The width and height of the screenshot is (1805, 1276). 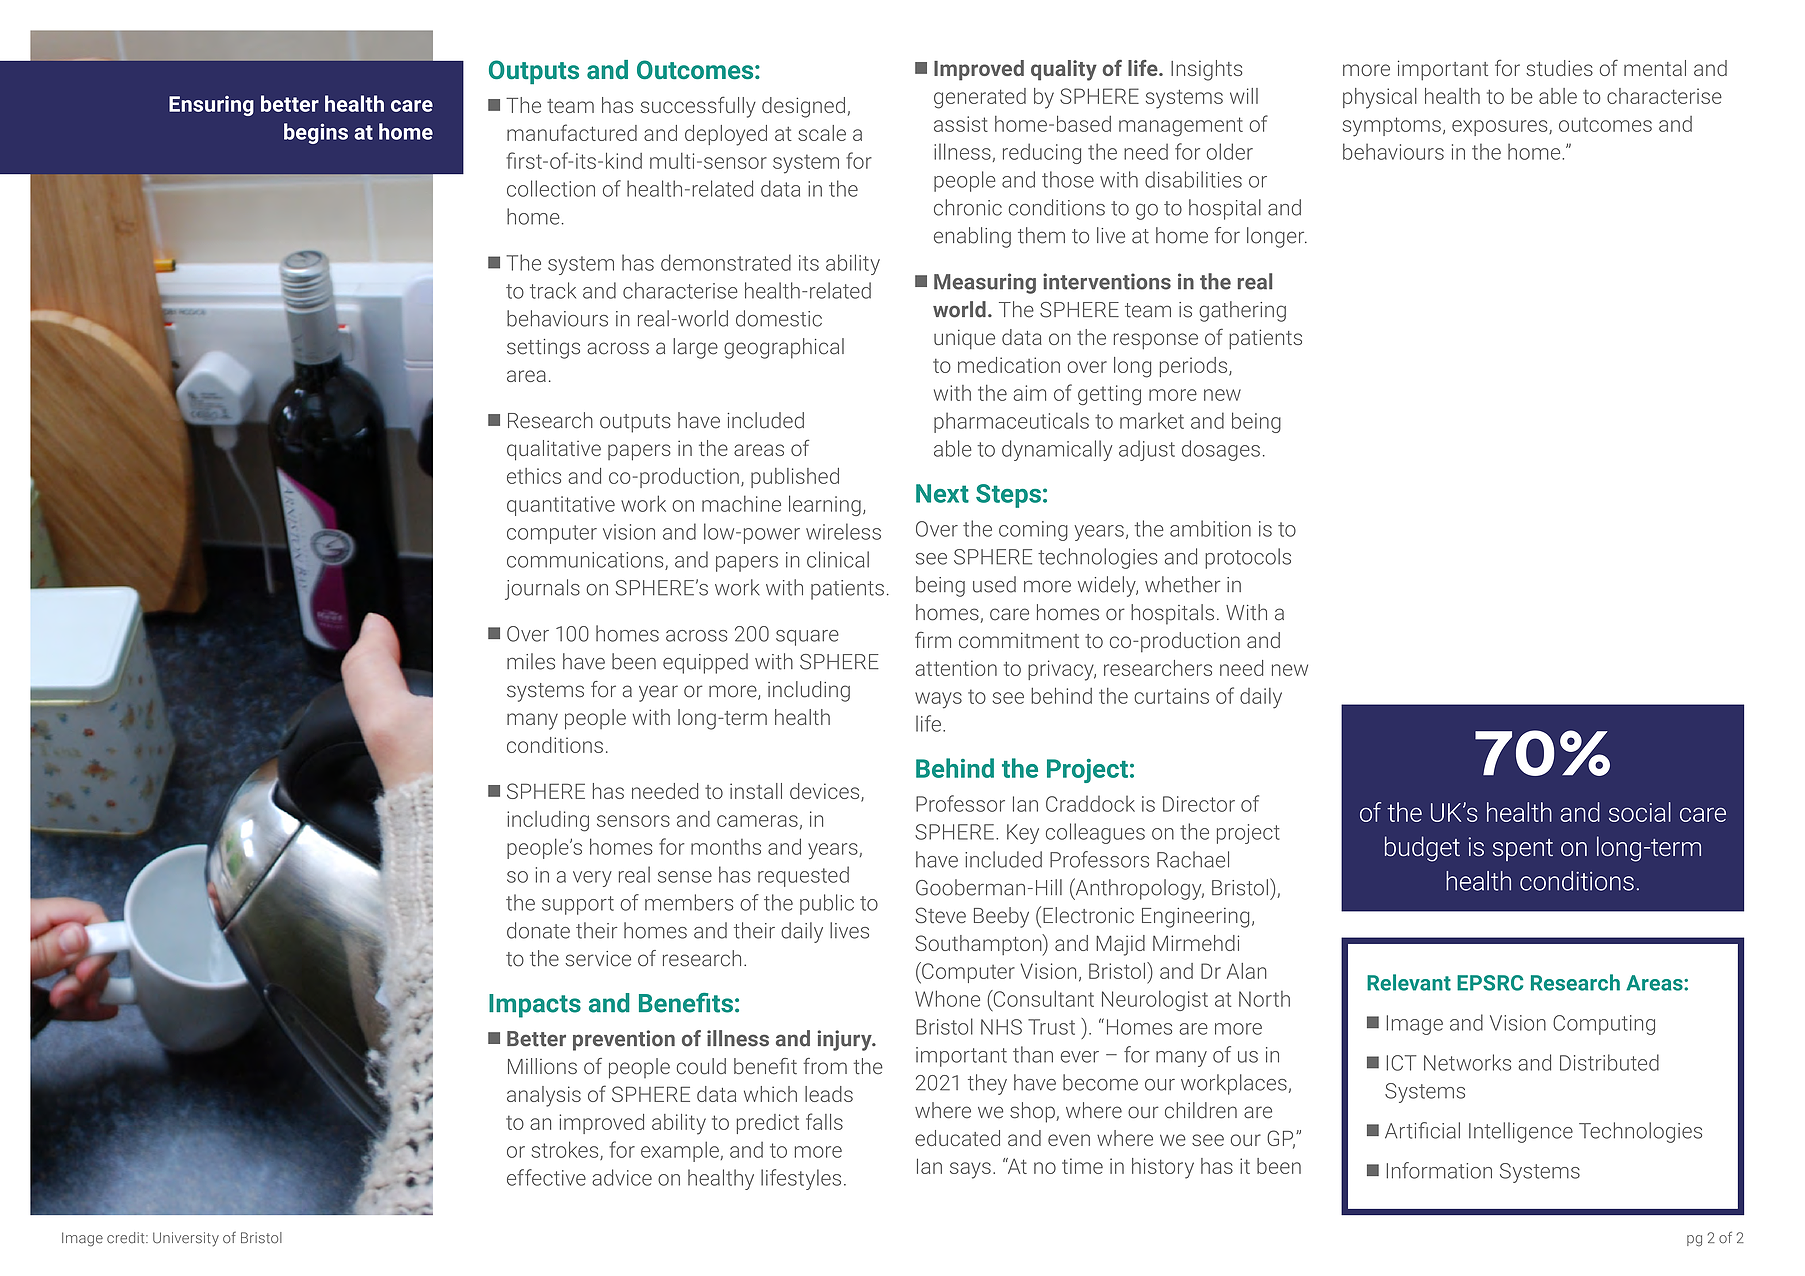 I want to click on designed, so click(x=803, y=107).
